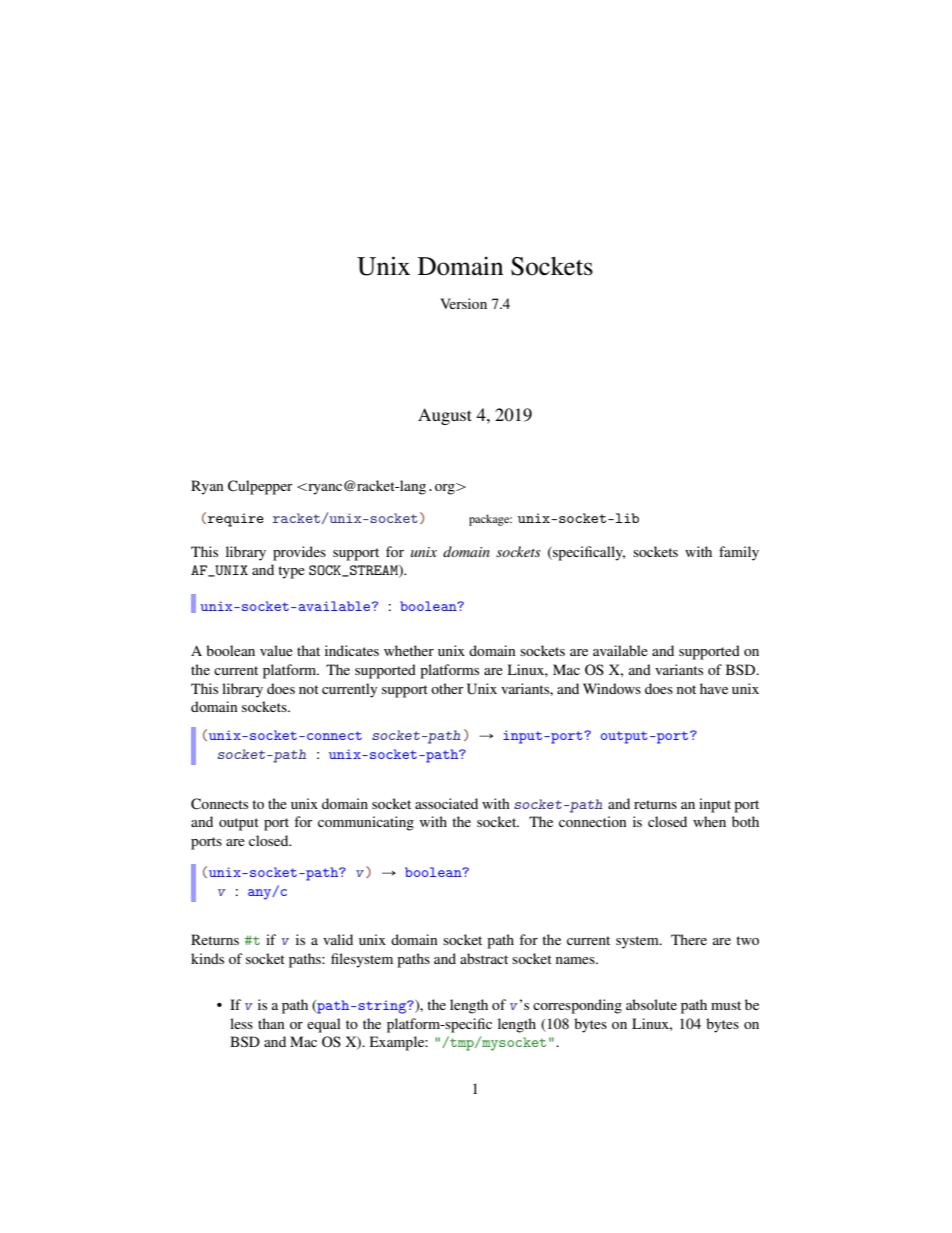  I want to click on other, so click(447, 688).
